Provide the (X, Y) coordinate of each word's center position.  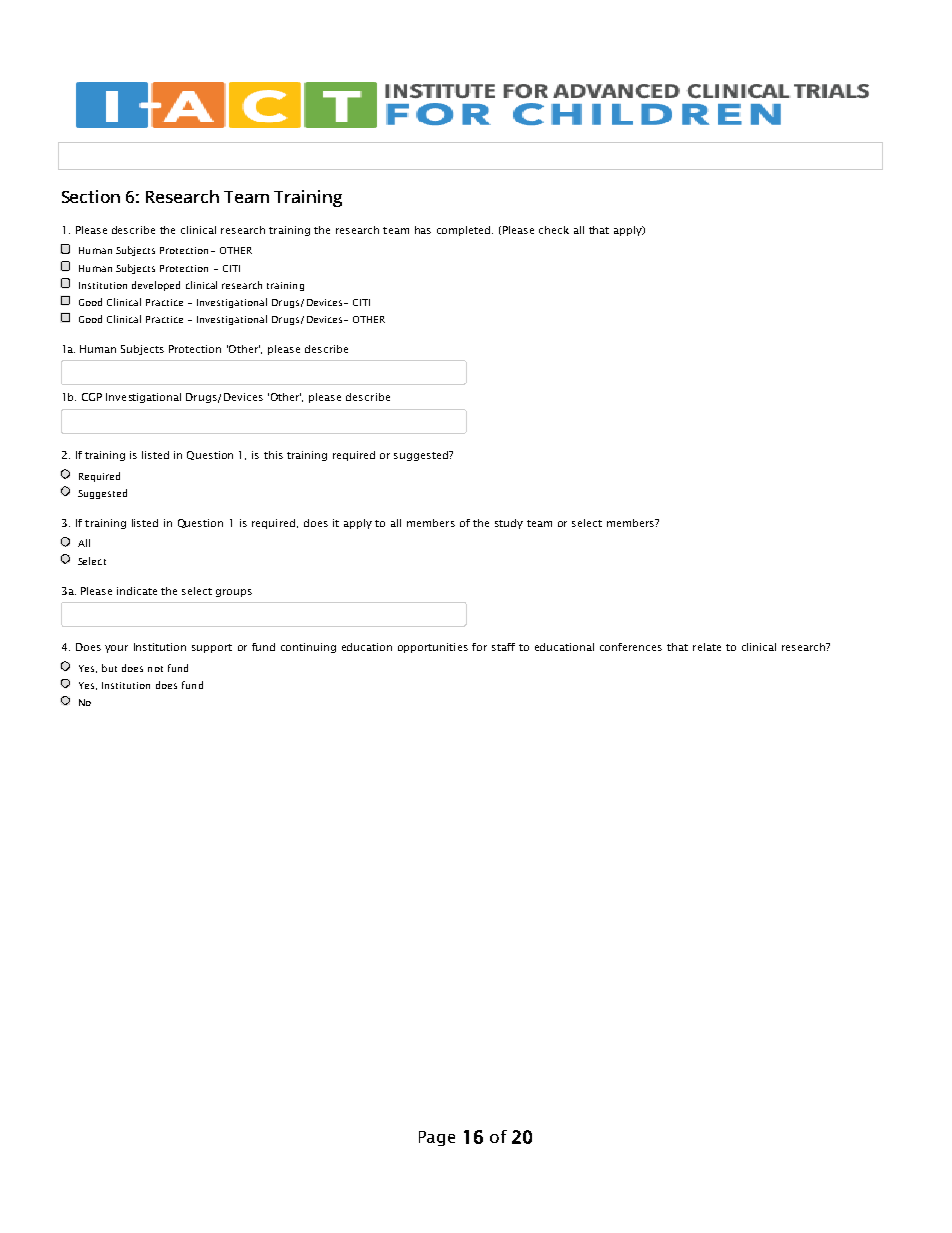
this (273, 455)
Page (437, 1138)
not (155, 669)
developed (156, 286)
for (479, 647)
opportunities (433, 648)
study (509, 524)
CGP (92, 397)
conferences (631, 647)
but (109, 668)
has (423, 230)
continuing (308, 648)
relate (707, 647)
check (554, 230)
